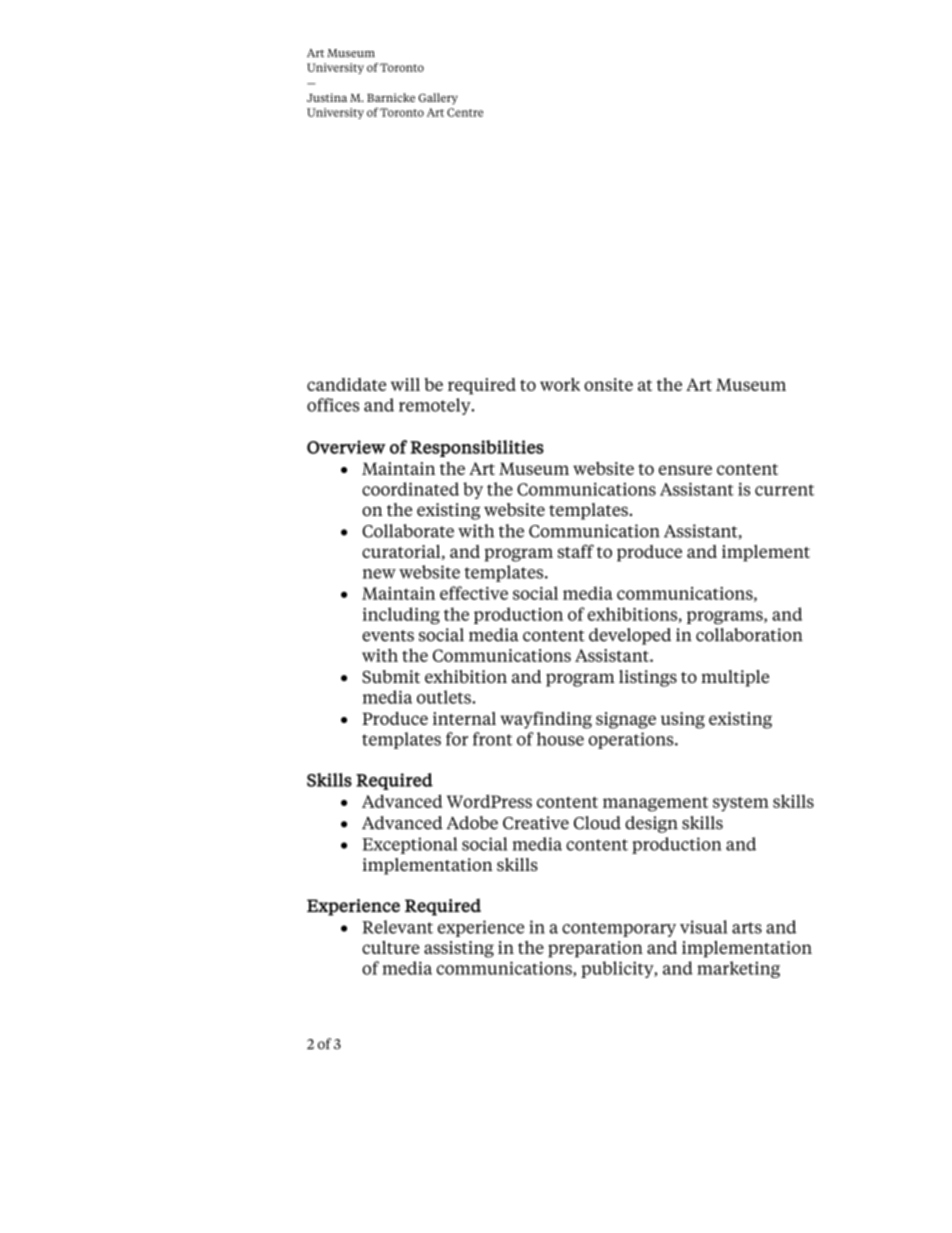 This screenshot has height=1233, width=952. What do you see at coordinates (608, 384) in the screenshot?
I see `onsite` at bounding box center [608, 384].
